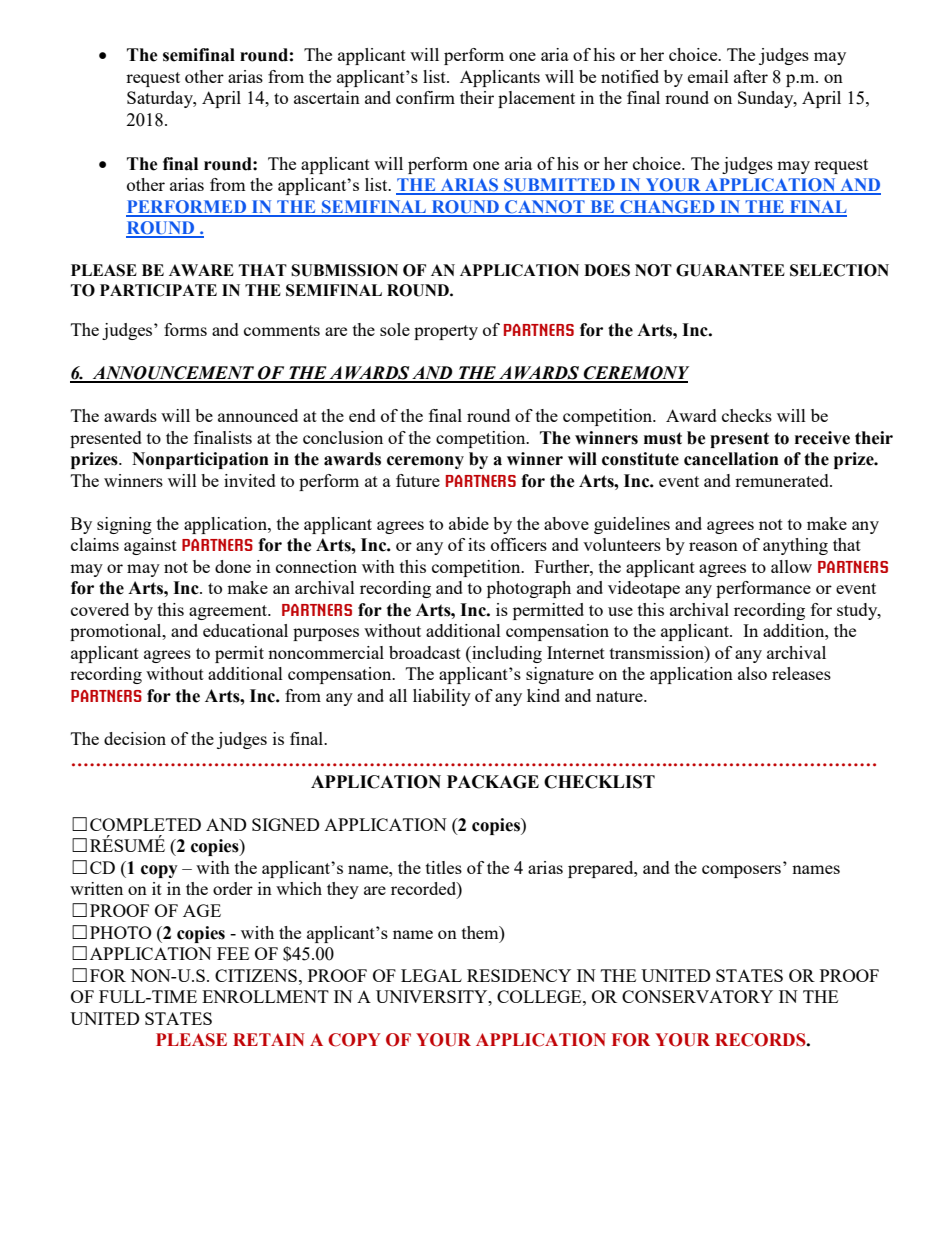 The image size is (952, 1233). I want to click on LEGAL, so click(431, 975).
